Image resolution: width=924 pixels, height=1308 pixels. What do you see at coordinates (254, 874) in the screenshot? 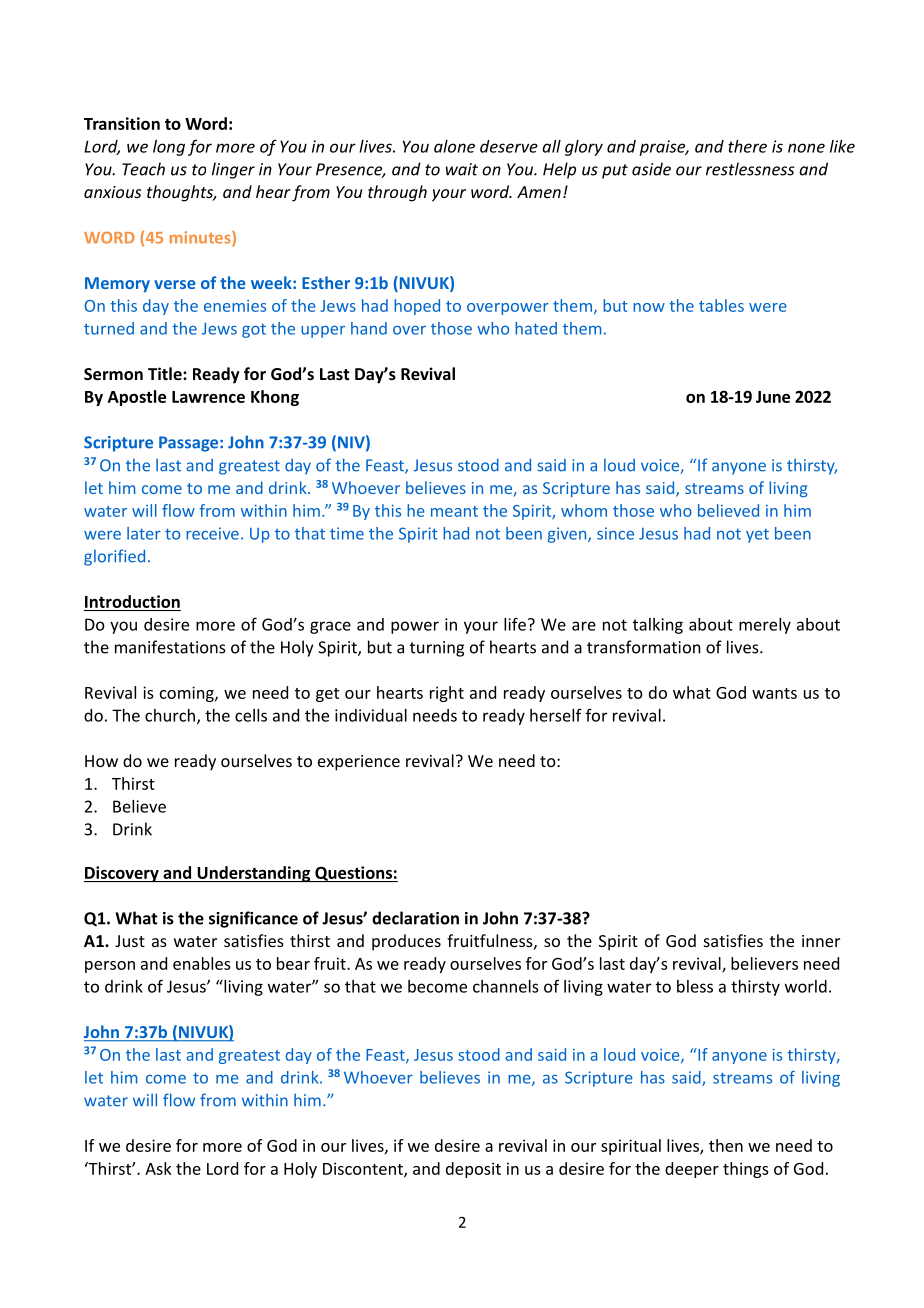
I see `Understanding` at bounding box center [254, 874].
